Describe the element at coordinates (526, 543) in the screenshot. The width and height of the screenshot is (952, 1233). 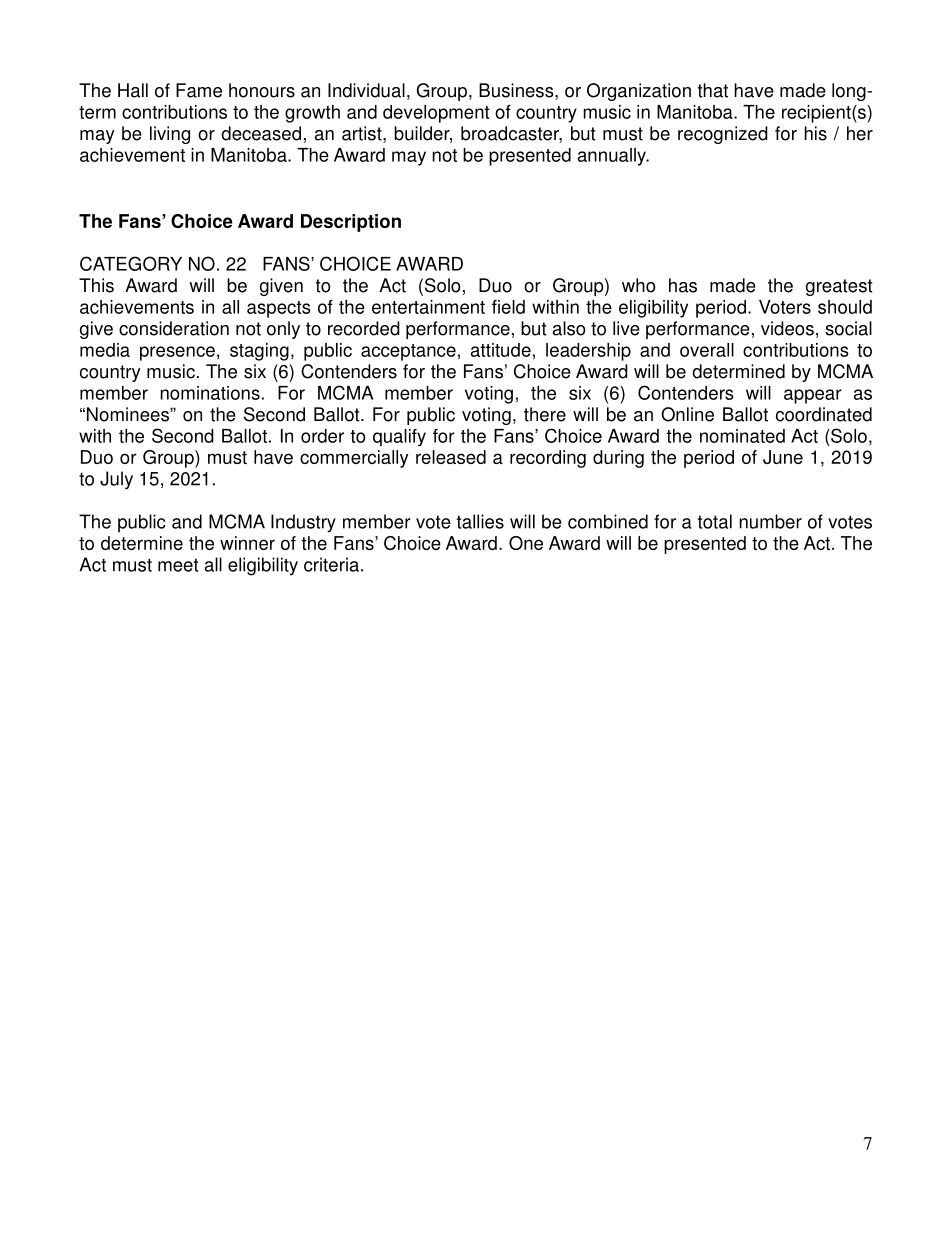
I see `One` at that location.
